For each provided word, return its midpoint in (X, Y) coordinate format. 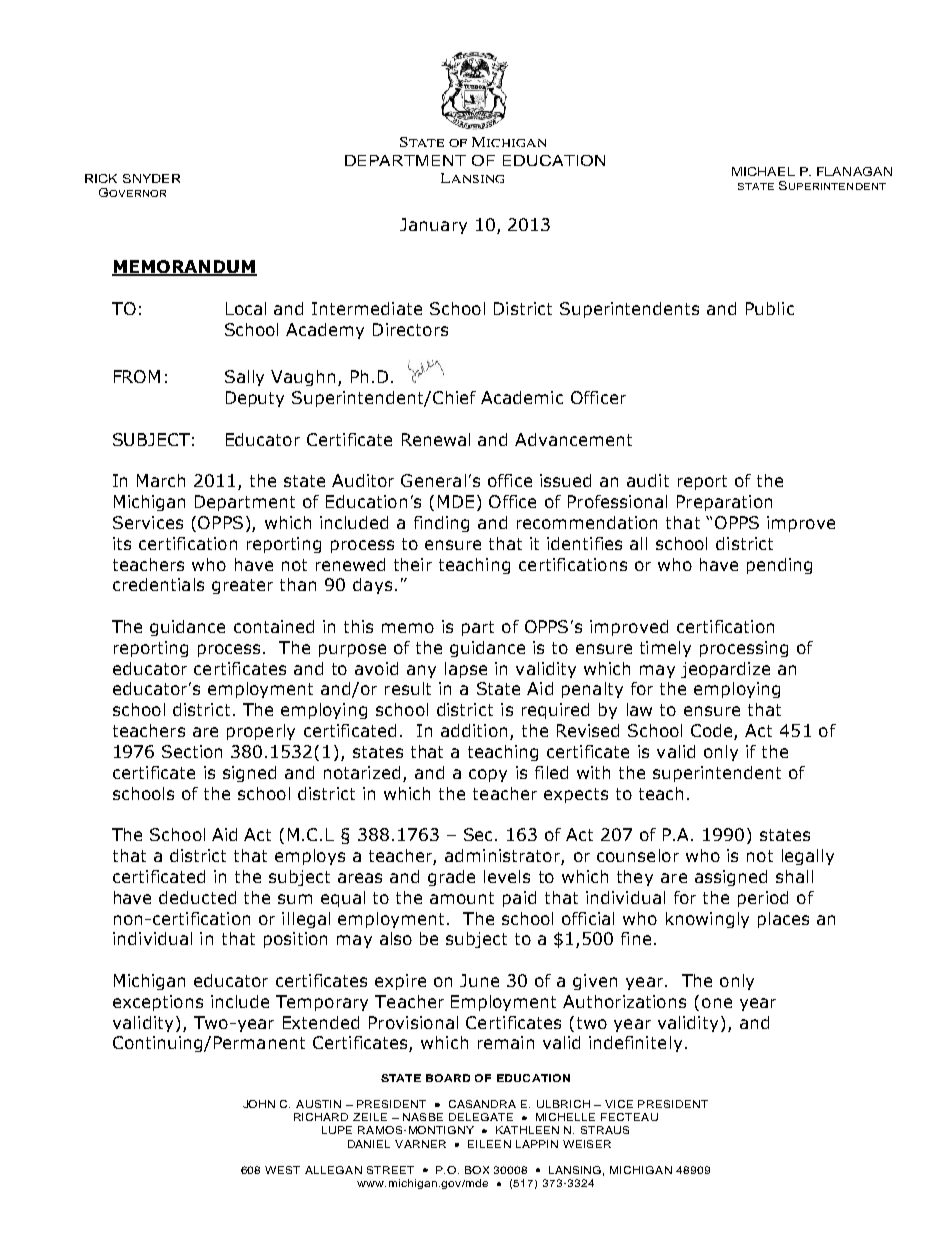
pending (779, 566)
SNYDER (151, 178)
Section (192, 751)
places (783, 920)
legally (808, 857)
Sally (244, 378)
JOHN (259, 1104)
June (479, 980)
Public (770, 308)
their (413, 564)
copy (488, 775)
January (433, 226)
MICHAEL (763, 171)
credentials (158, 584)
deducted (197, 897)
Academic (522, 397)
